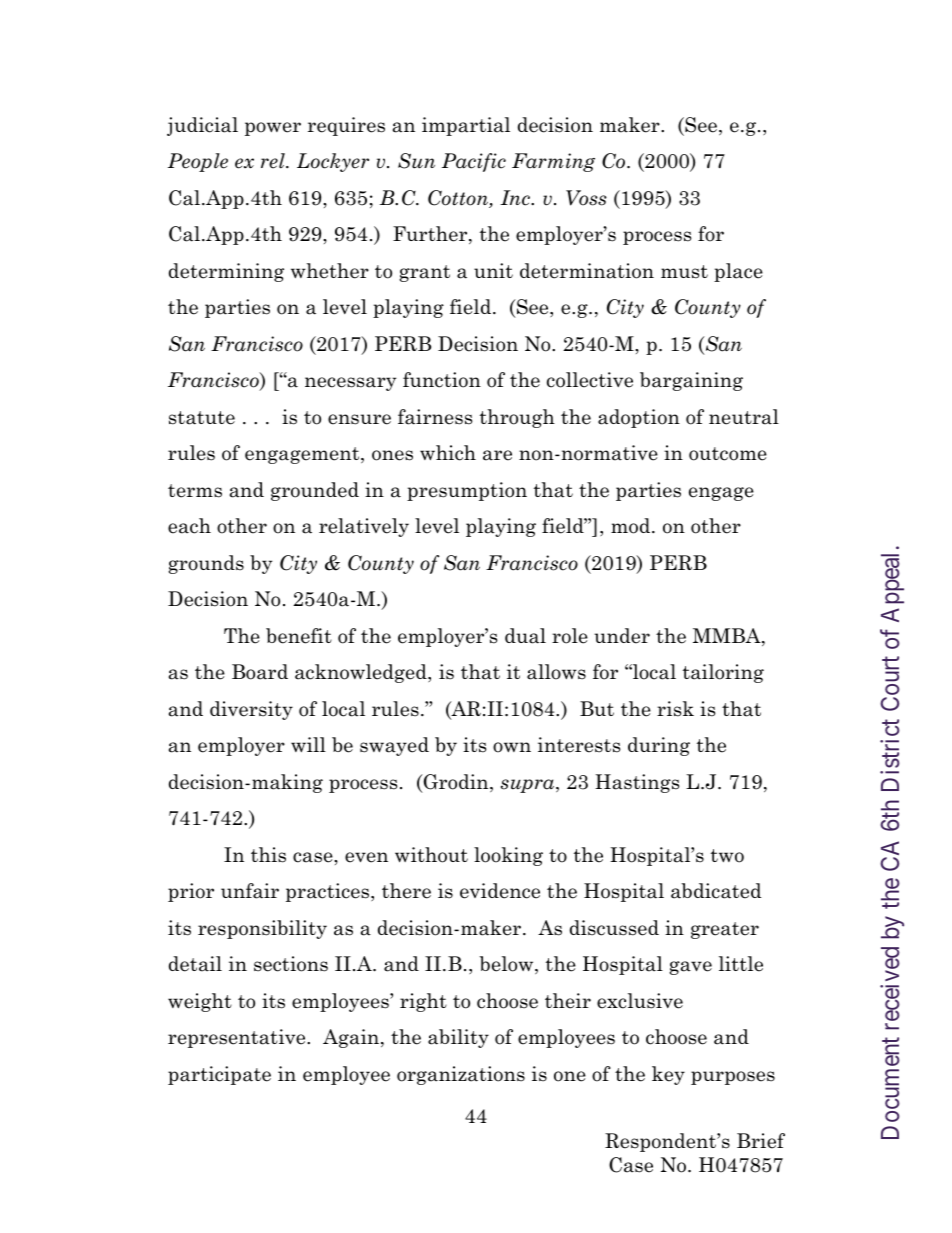 The height and width of the page is (1233, 952). What do you see at coordinates (315, 491) in the page?
I see `grounded` at bounding box center [315, 491].
